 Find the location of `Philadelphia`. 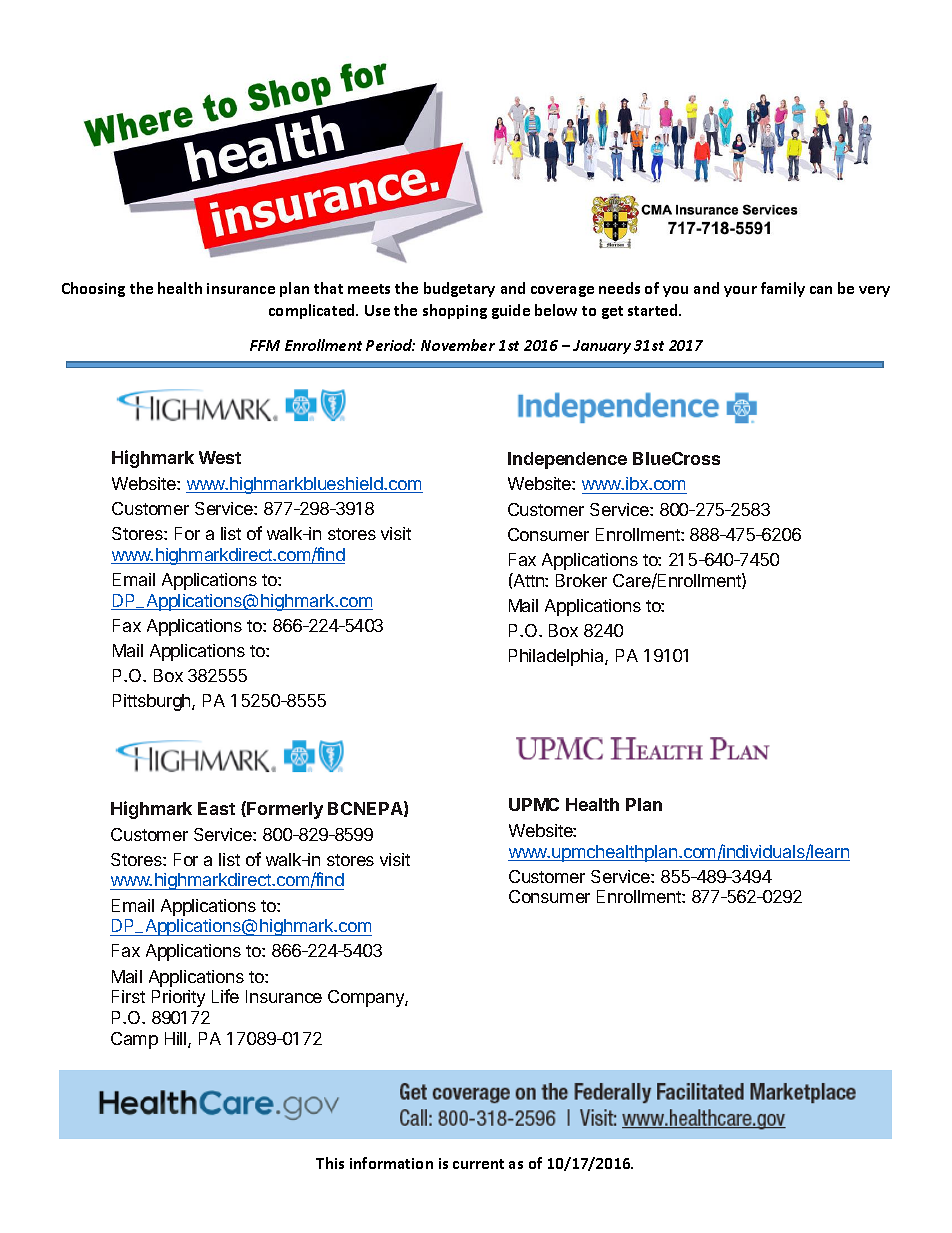

Philadelphia is located at coordinates (557, 657).
